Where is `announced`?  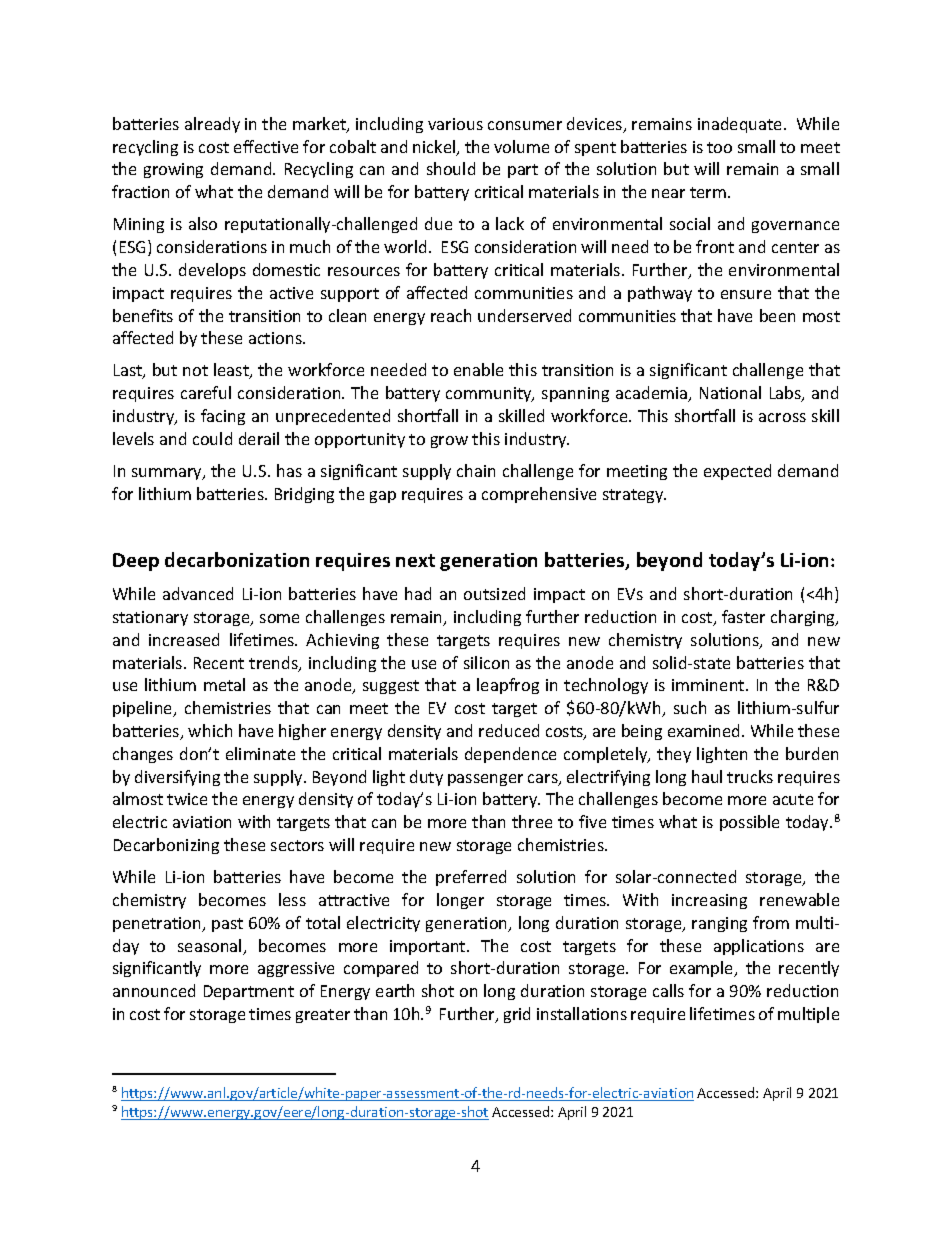 announced is located at coordinates (154, 990).
